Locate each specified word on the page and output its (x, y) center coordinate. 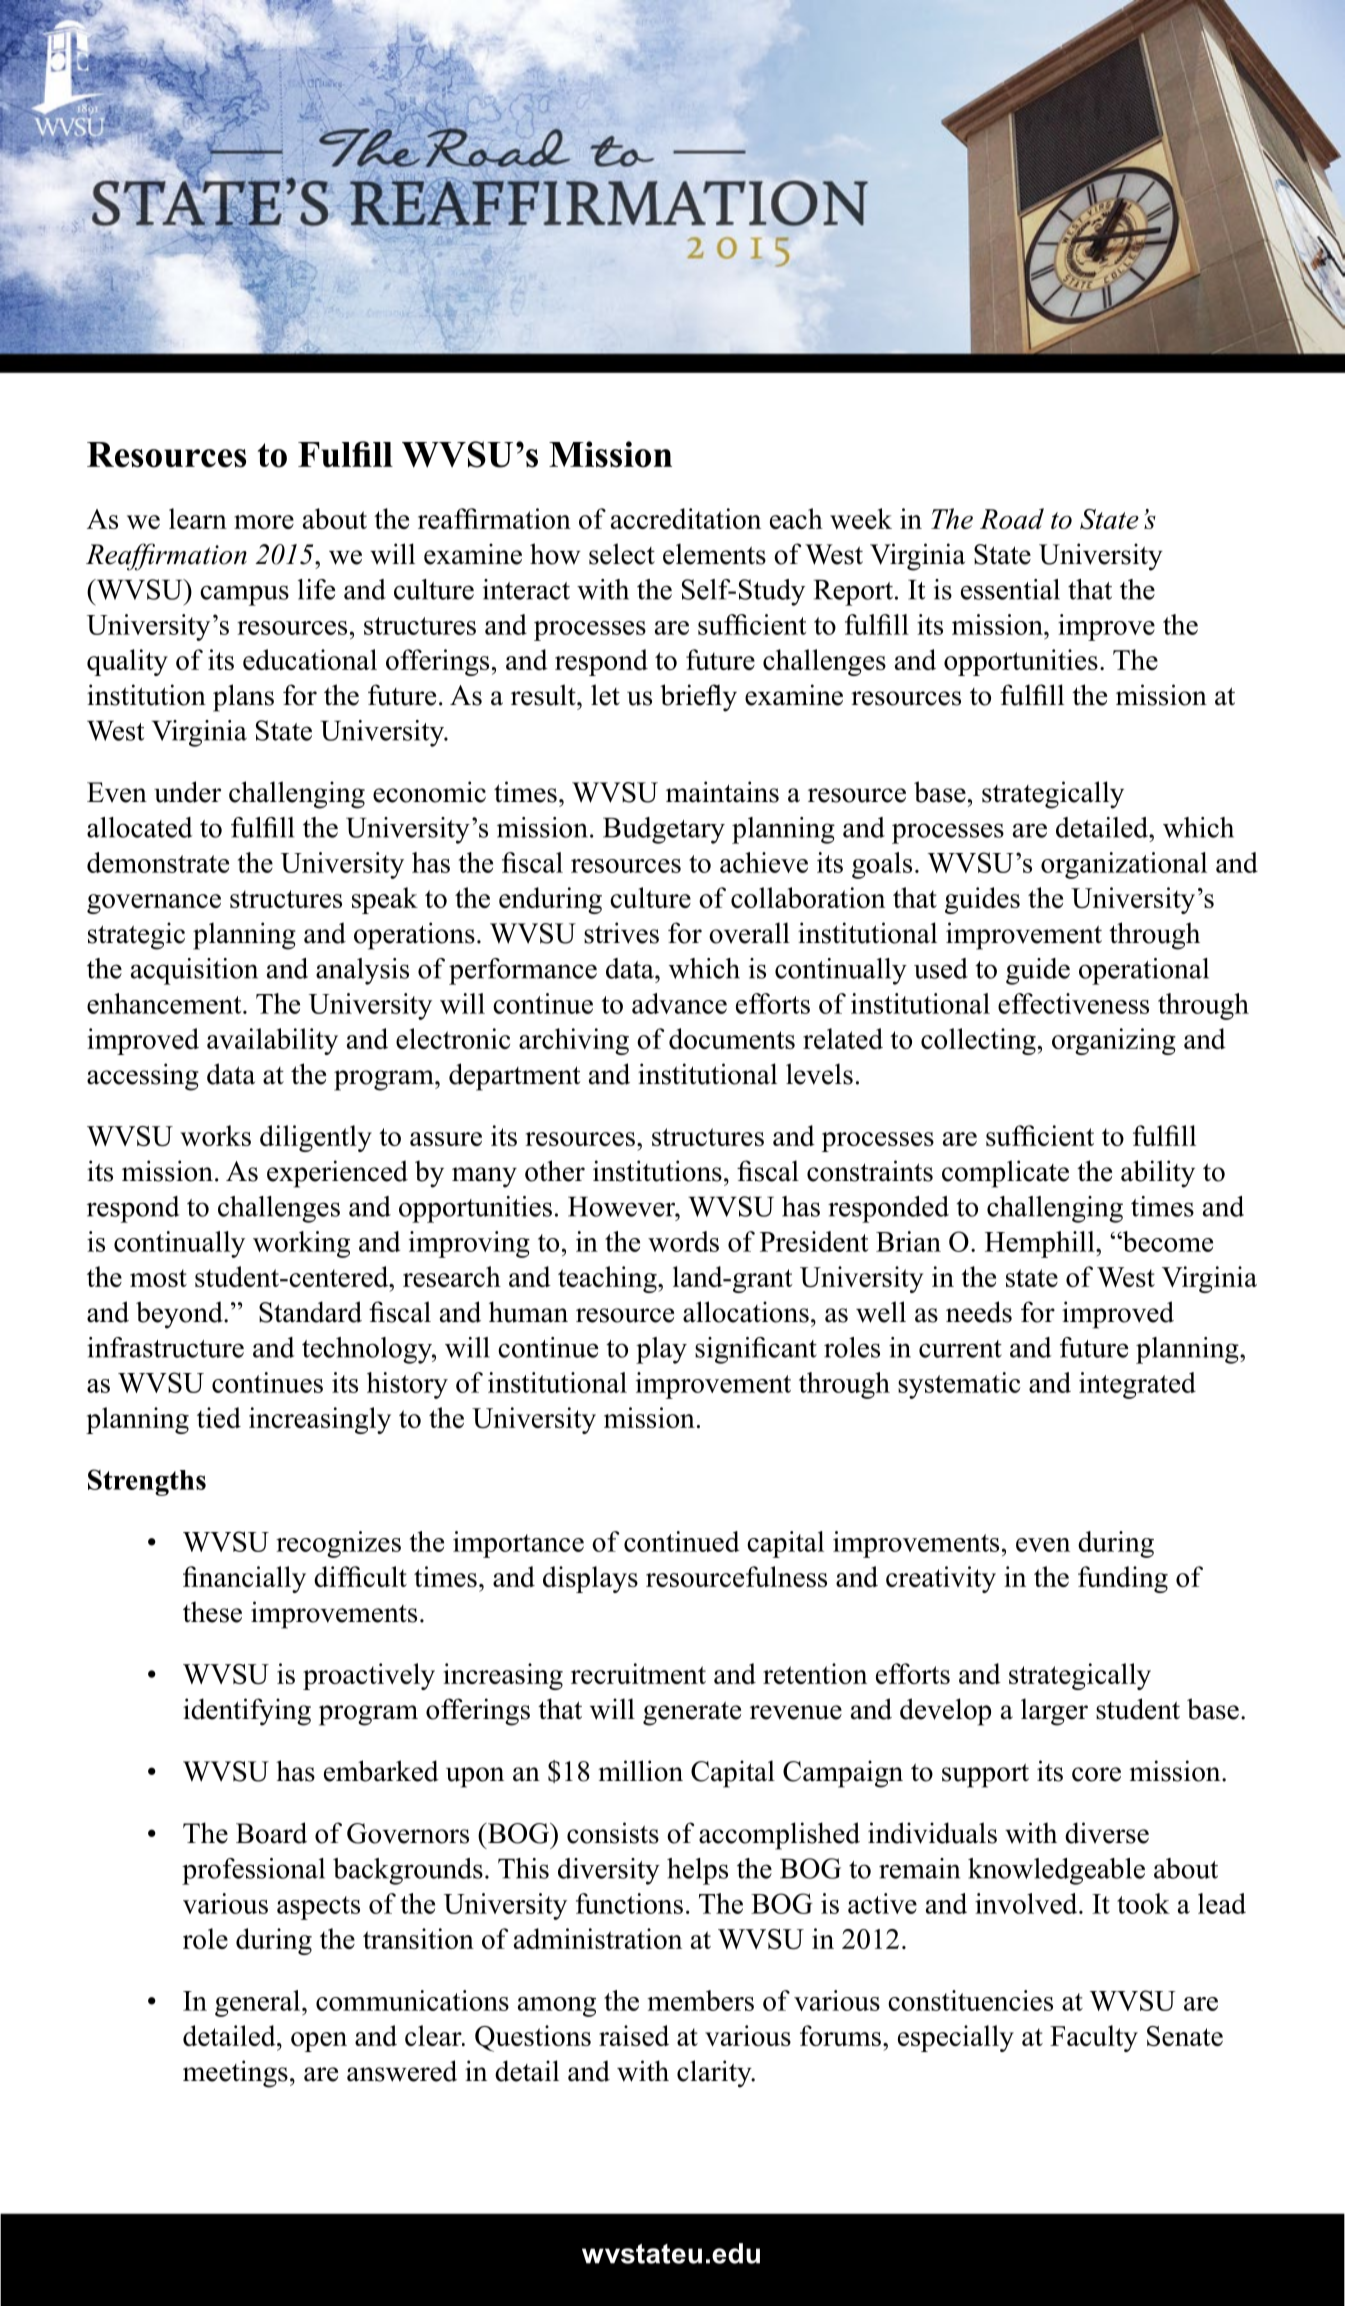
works (215, 1135)
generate (692, 1713)
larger (1054, 1712)
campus (244, 595)
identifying (247, 1712)
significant (756, 1350)
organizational (1124, 865)
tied (219, 1417)
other (555, 1171)
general (259, 2003)
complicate (1005, 1174)
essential (1010, 589)
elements (714, 554)
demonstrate (158, 862)
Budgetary (664, 830)
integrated (1137, 1385)
